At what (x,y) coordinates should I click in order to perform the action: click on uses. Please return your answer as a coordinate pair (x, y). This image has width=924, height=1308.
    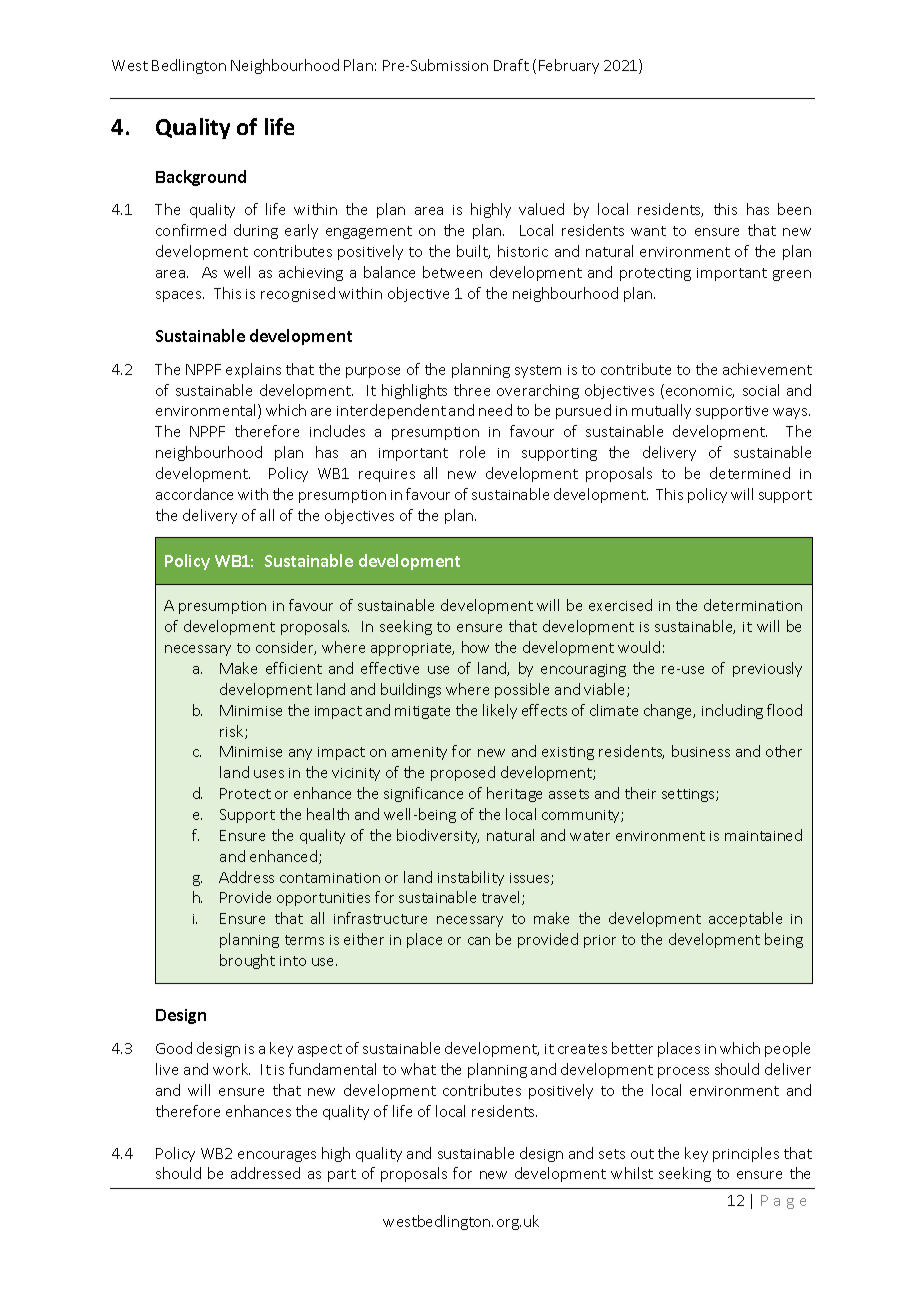
    Looking at the image, I should click on (269, 774).
